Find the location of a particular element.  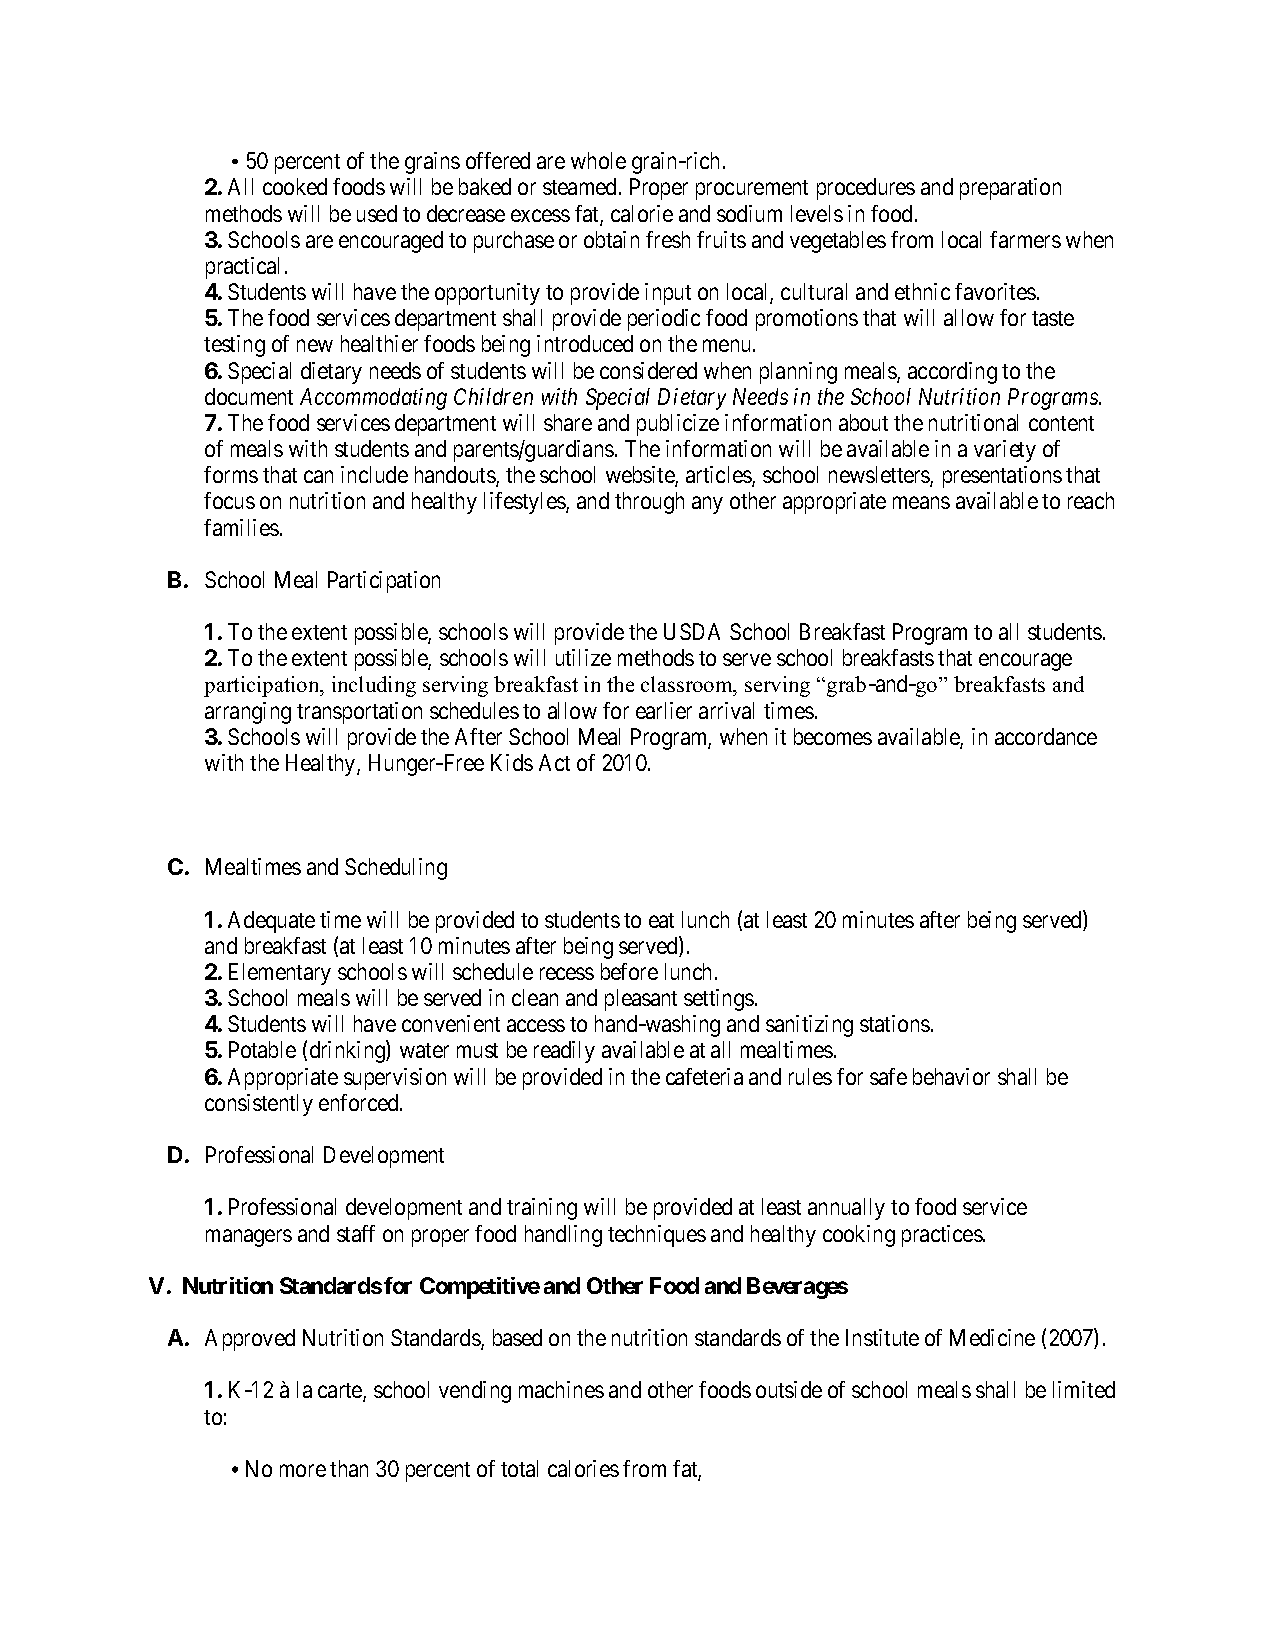

can is located at coordinates (318, 477).
